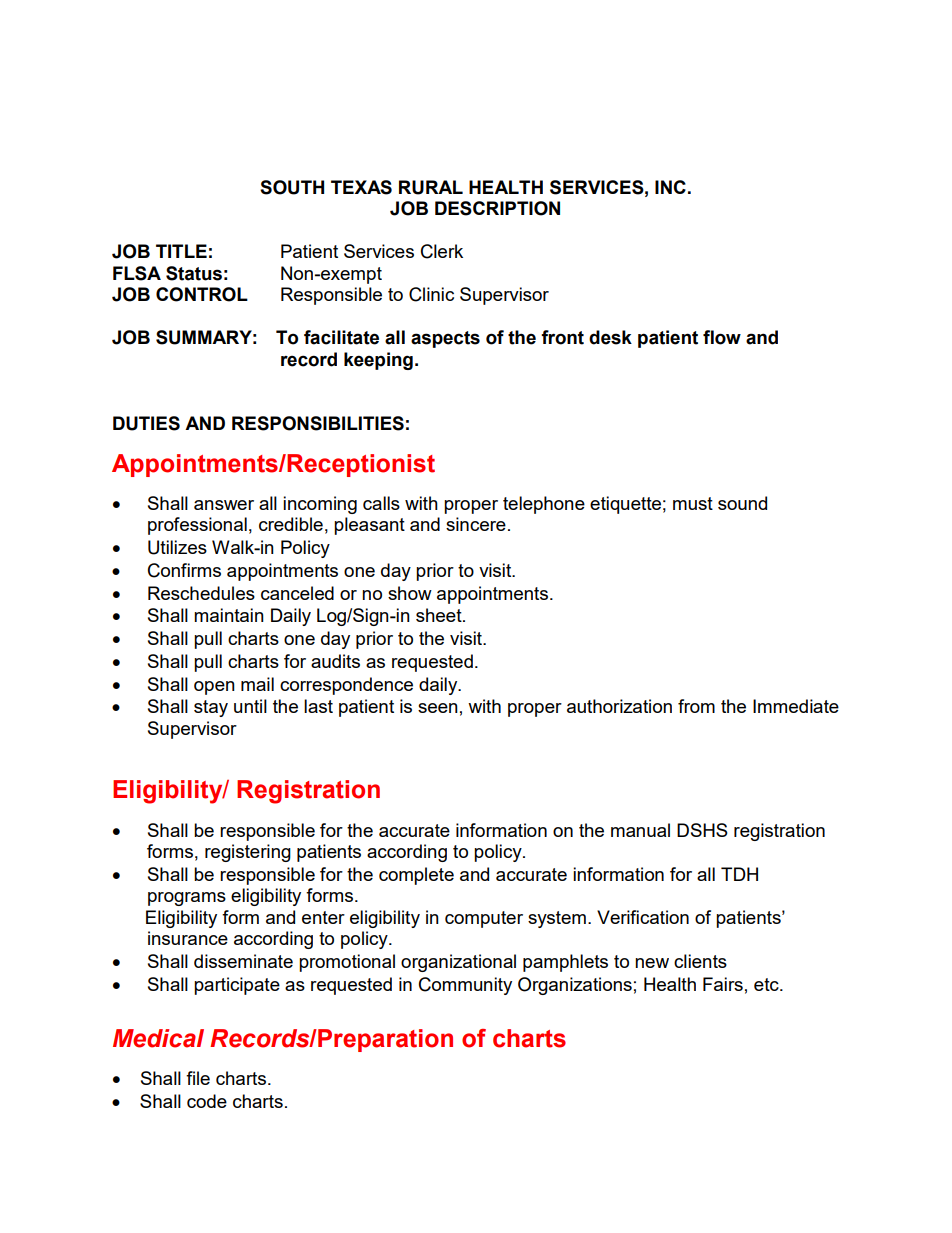 The height and width of the screenshot is (1233, 952). I want to click on from, so click(696, 706).
